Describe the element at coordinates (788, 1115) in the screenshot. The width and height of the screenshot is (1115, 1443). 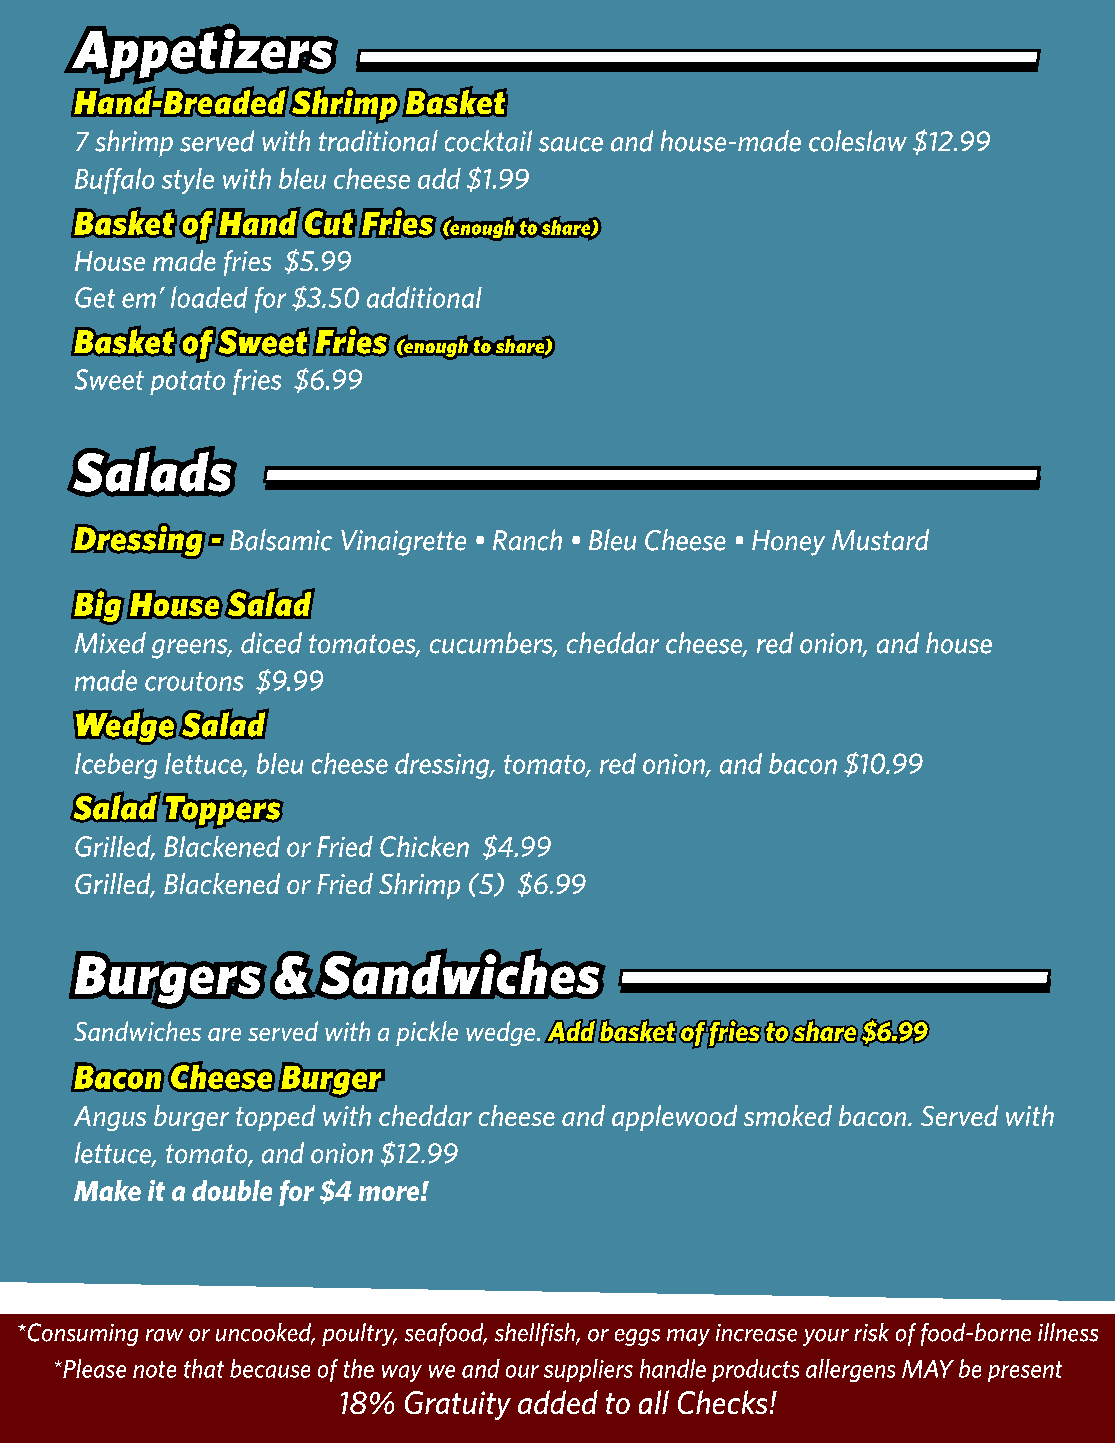
I see `smoked` at that location.
